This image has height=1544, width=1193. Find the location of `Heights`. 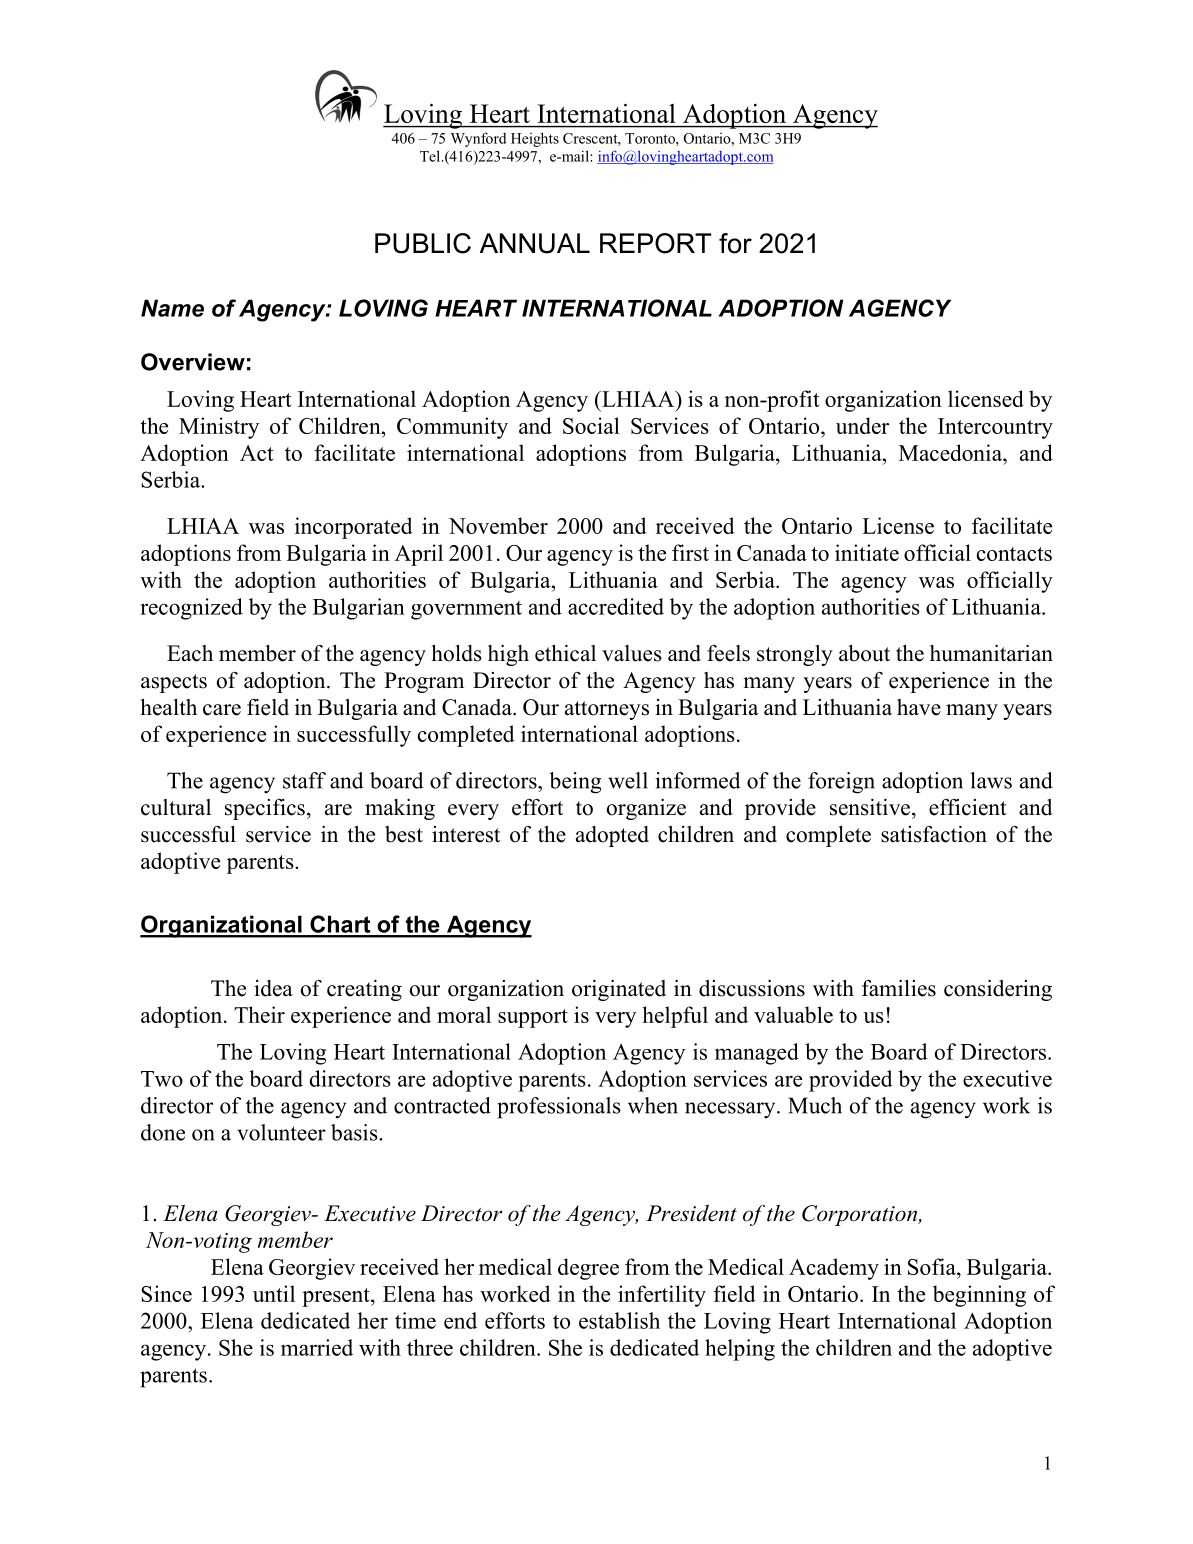

Heights is located at coordinates (535, 139).
